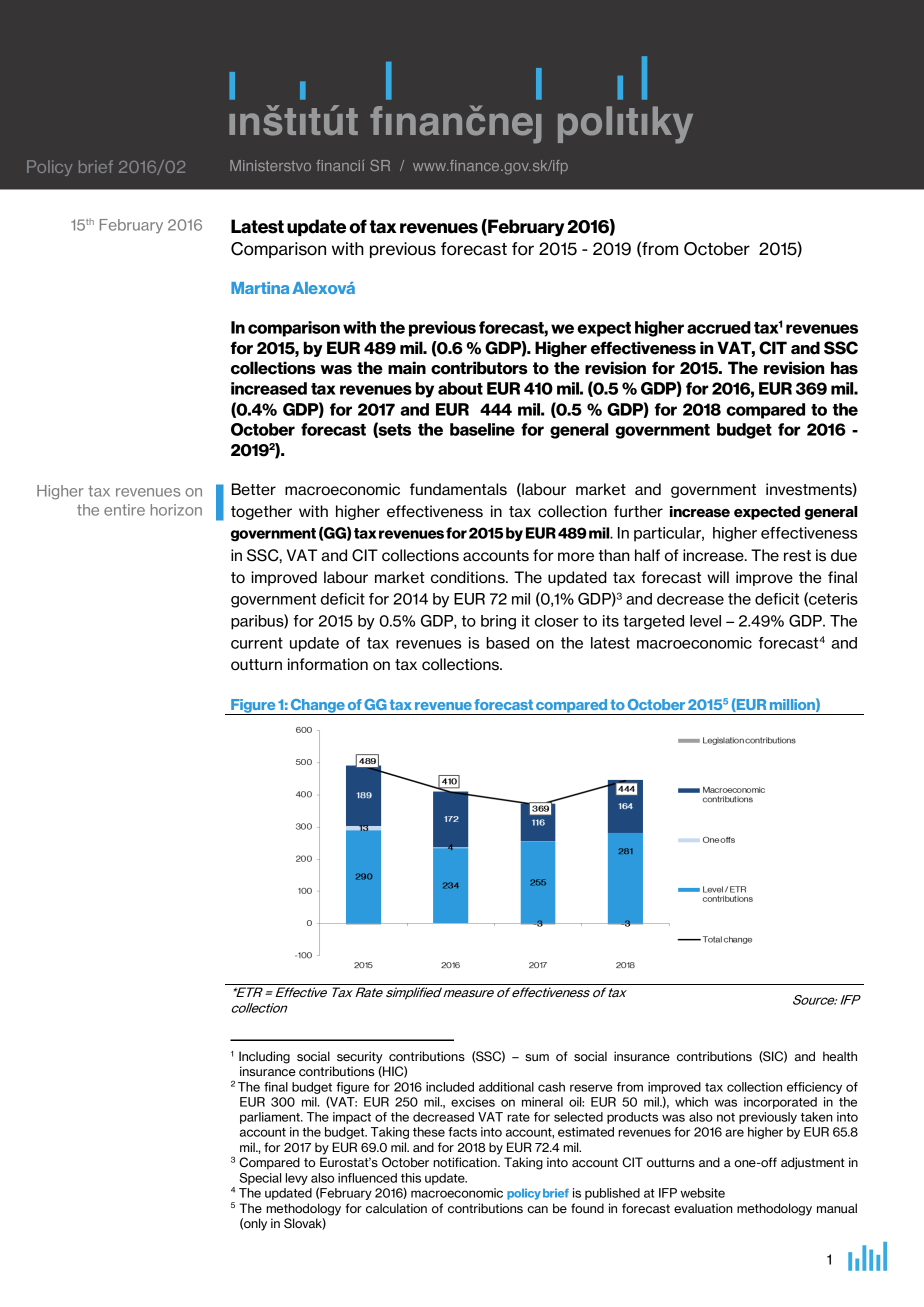 The height and width of the screenshot is (1307, 924). I want to click on Change, so click(318, 707).
